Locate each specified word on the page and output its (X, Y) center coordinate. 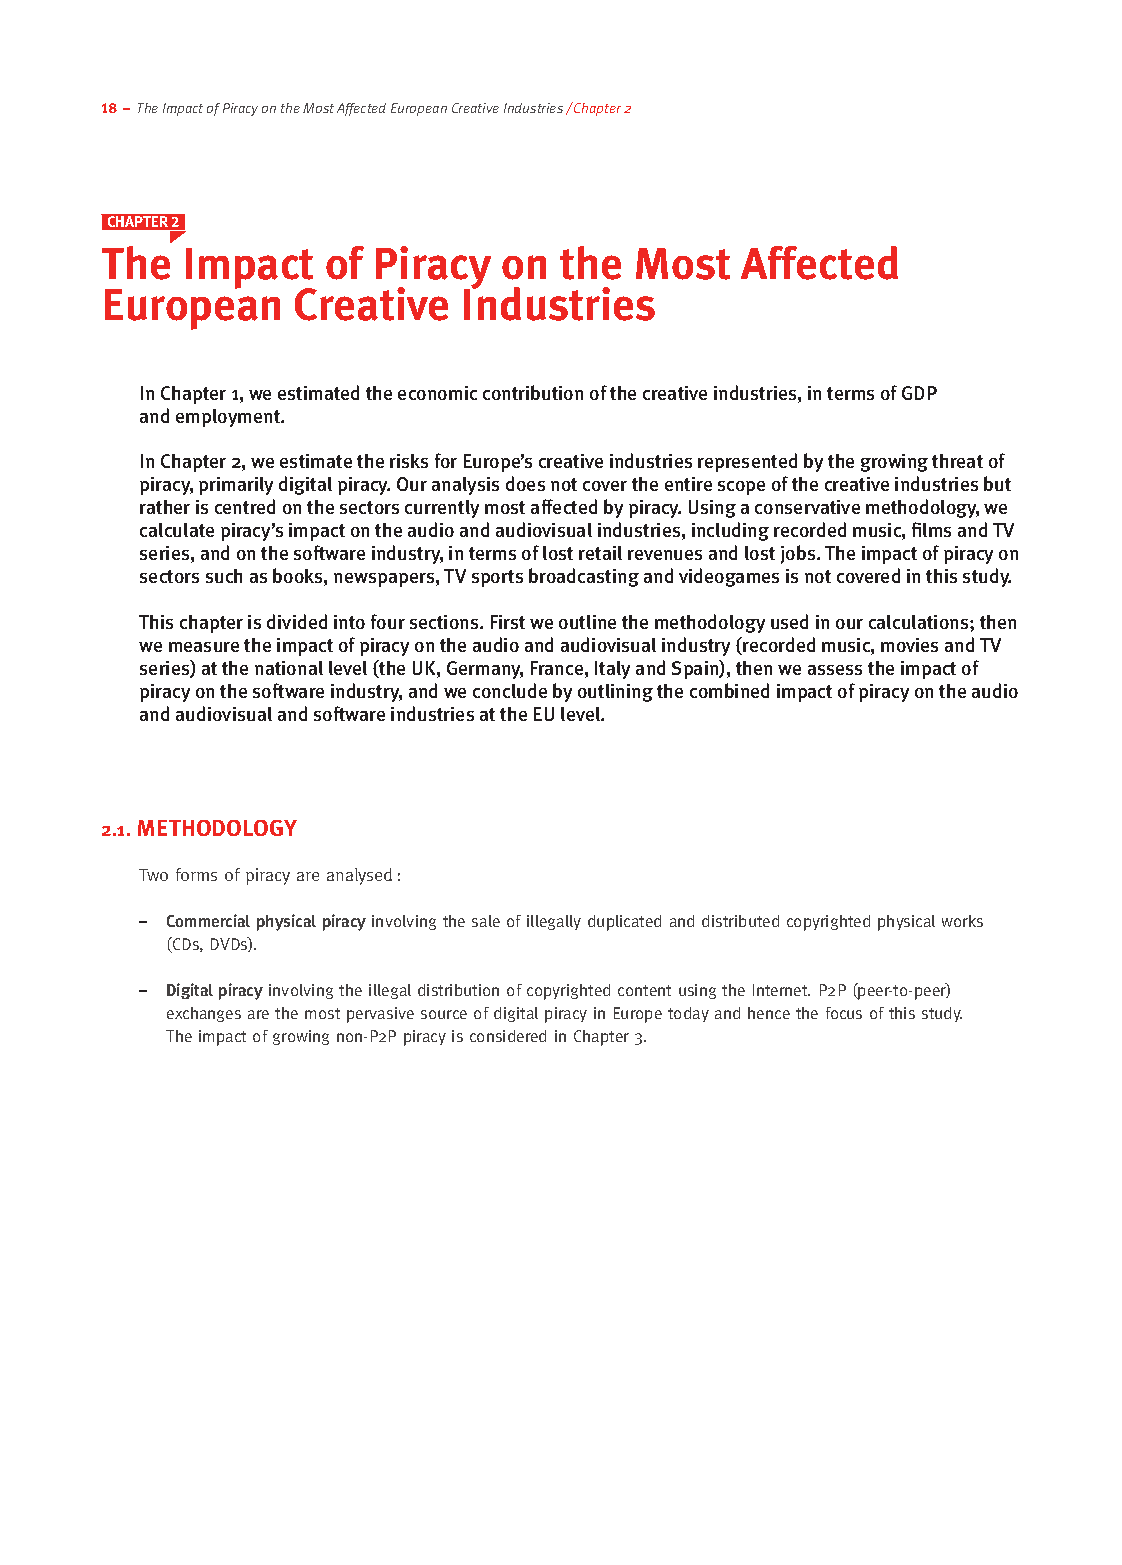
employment (229, 418)
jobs (799, 554)
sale (486, 921)
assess (835, 670)
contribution (533, 392)
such (224, 576)
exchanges (204, 1014)
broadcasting (584, 577)
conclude (510, 690)
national (289, 668)
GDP (919, 393)
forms (196, 874)
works (962, 921)
